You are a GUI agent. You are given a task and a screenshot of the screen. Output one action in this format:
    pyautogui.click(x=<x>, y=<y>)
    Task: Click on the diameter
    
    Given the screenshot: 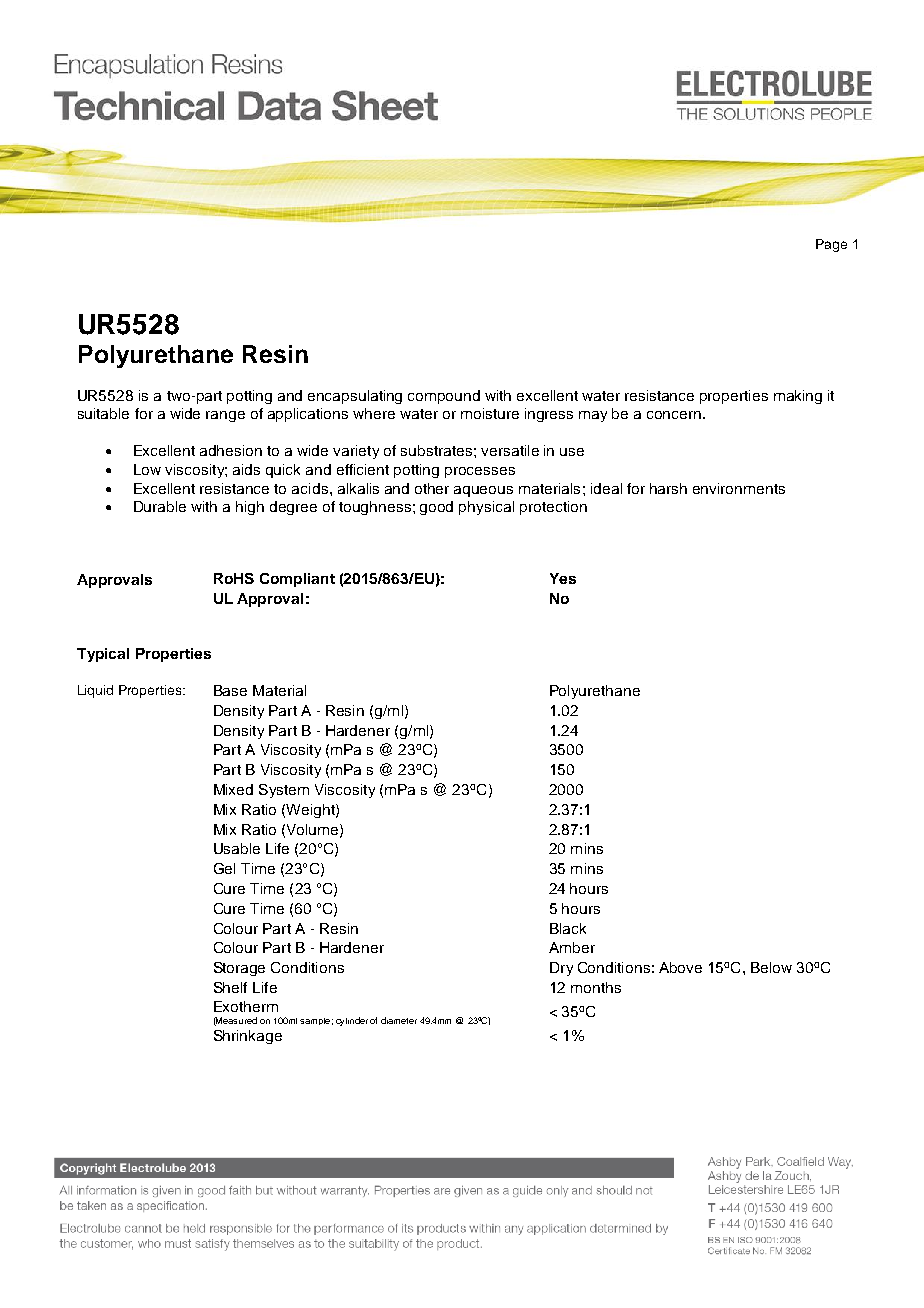 What is the action you would take?
    pyautogui.click(x=399, y=1020)
